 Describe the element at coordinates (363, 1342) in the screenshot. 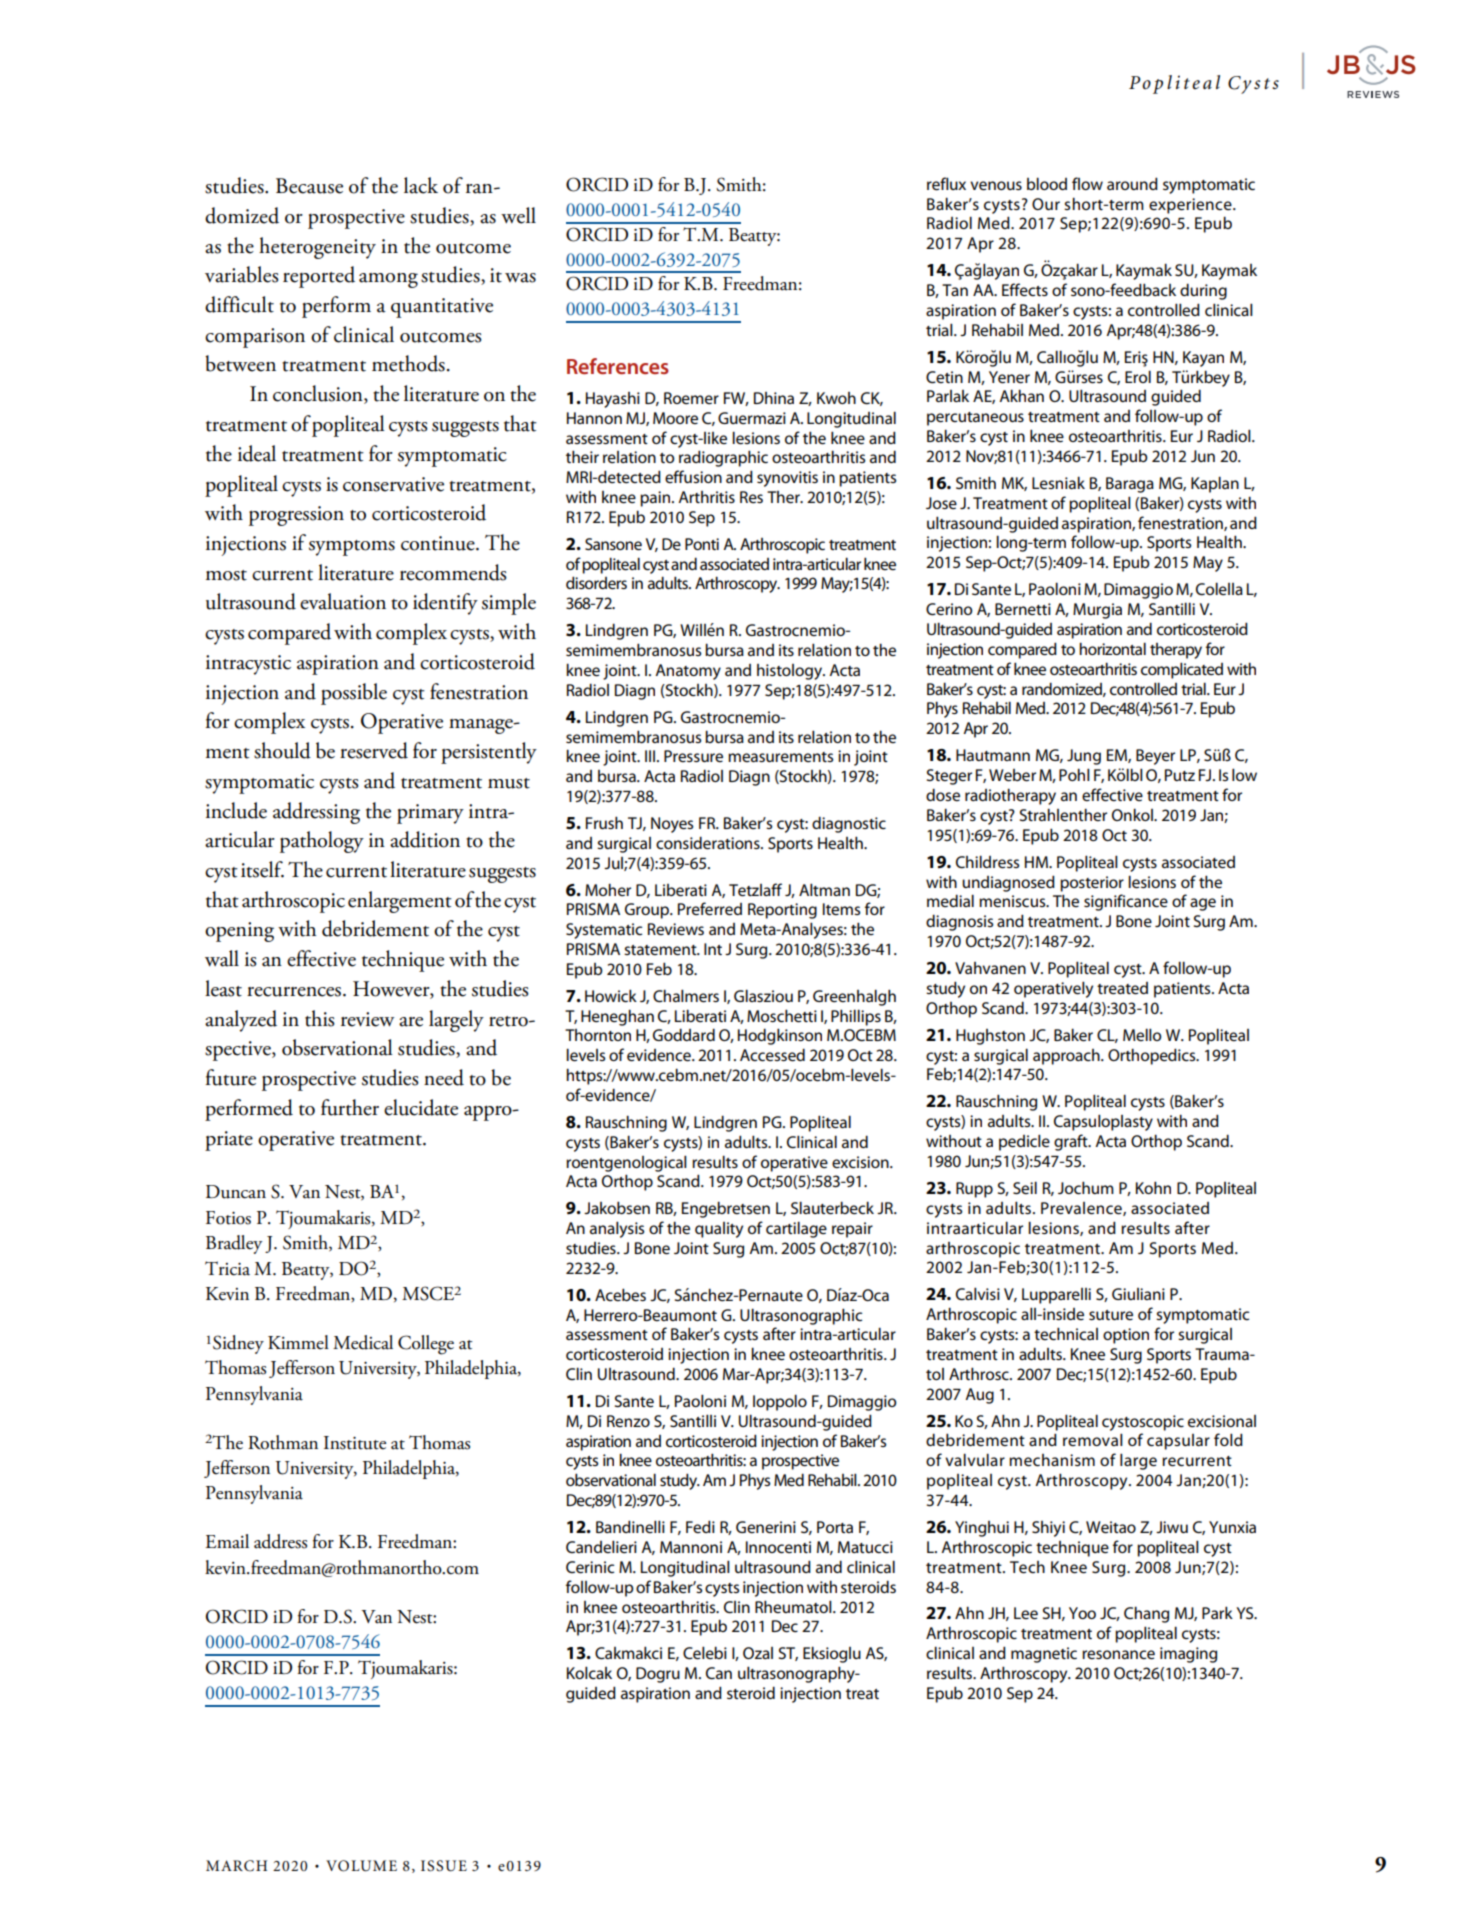

I see `Medical` at that location.
